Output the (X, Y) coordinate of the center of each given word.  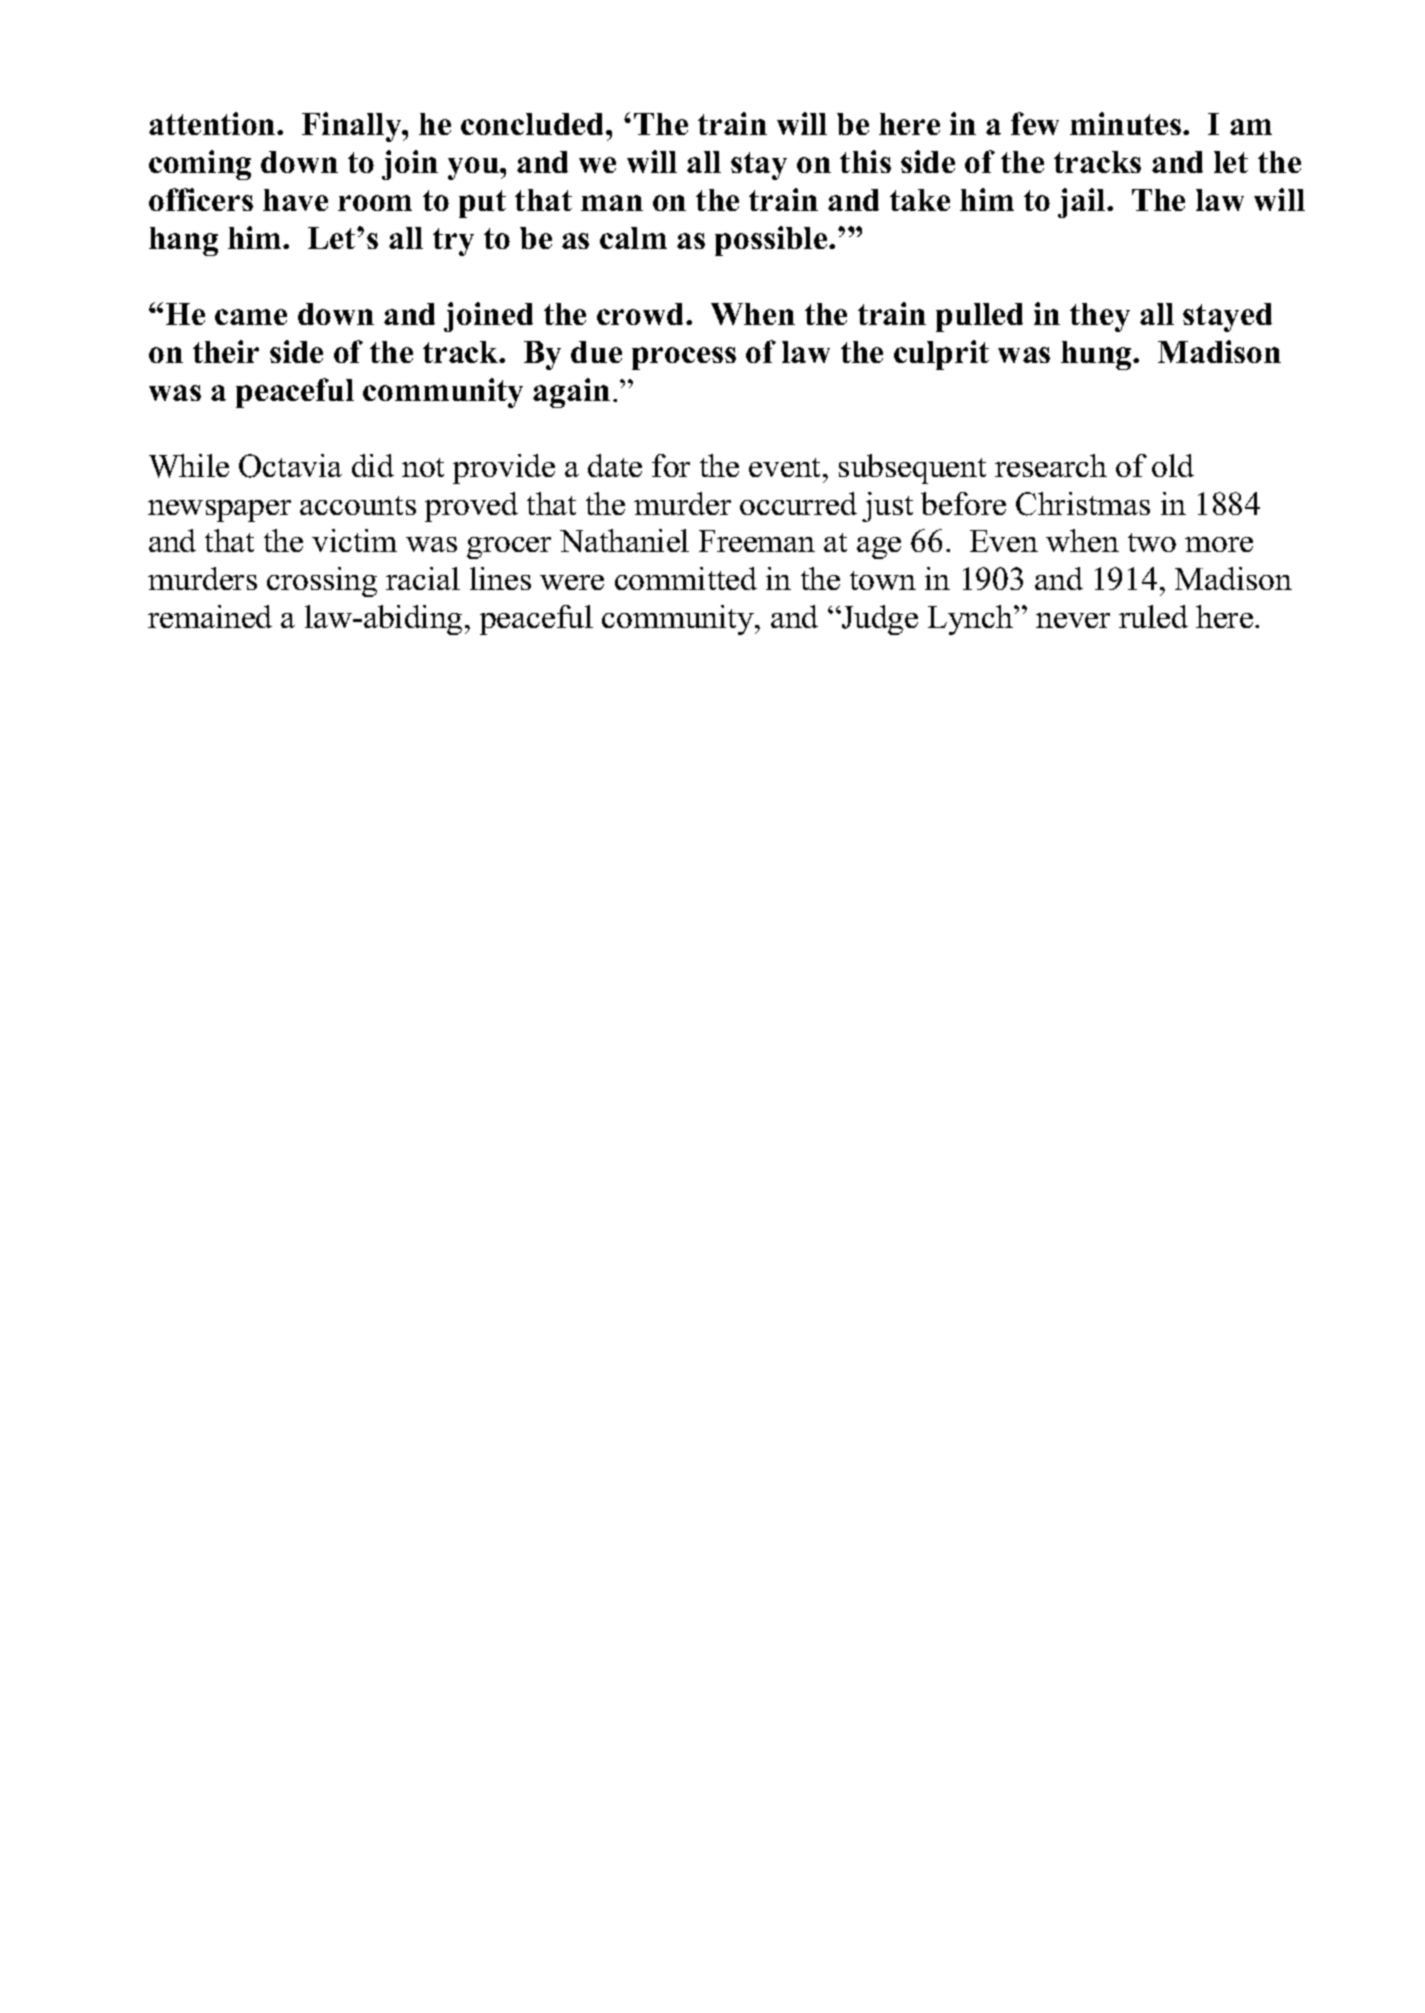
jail (1083, 203)
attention (213, 123)
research (1051, 465)
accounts (358, 505)
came (251, 317)
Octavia (290, 466)
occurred (798, 503)
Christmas (1083, 504)
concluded (534, 124)
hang (183, 241)
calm (633, 238)
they (1100, 317)
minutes (1127, 123)
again (571, 393)
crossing (322, 582)
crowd (642, 314)
